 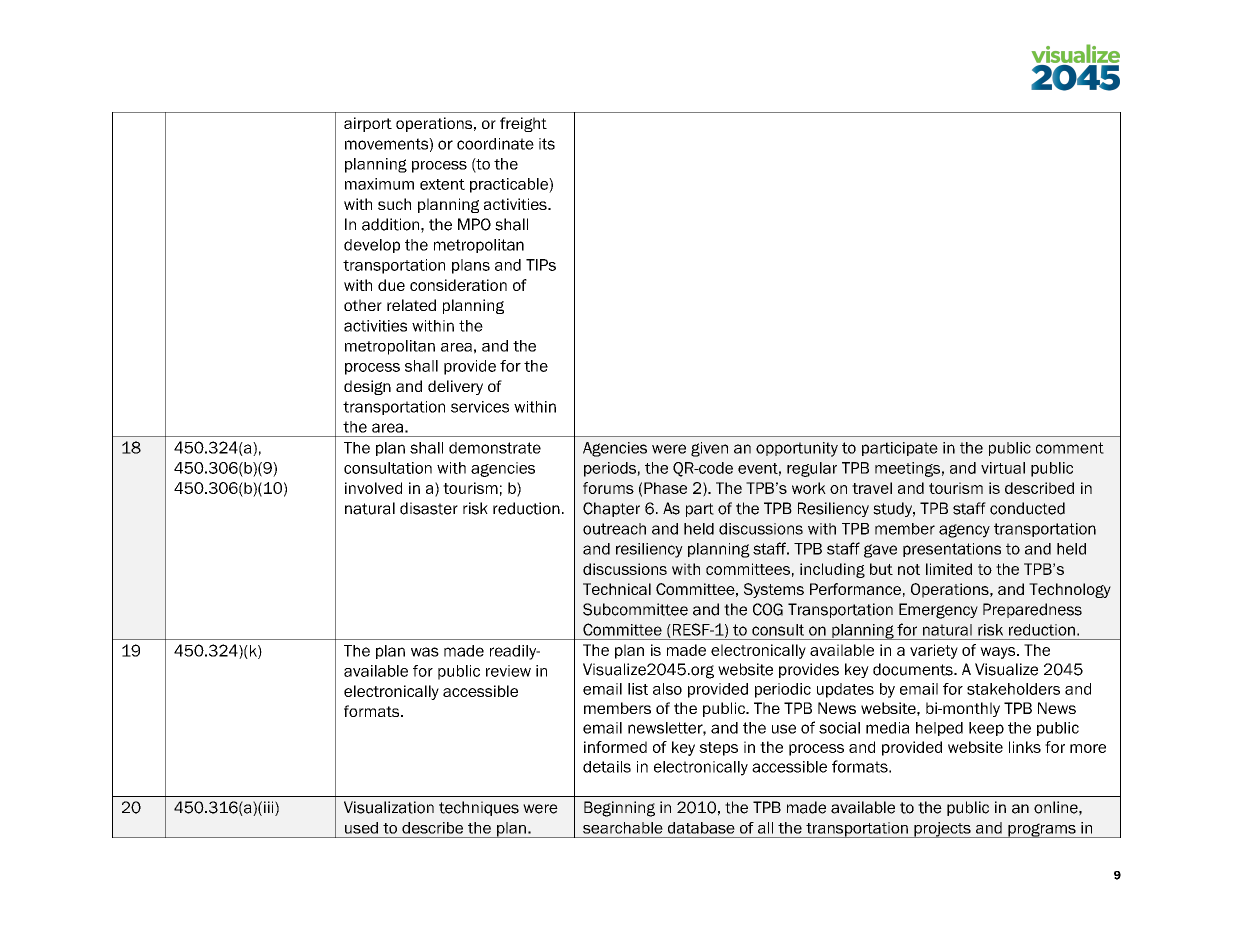 I want to click on disaster, so click(x=429, y=508).
